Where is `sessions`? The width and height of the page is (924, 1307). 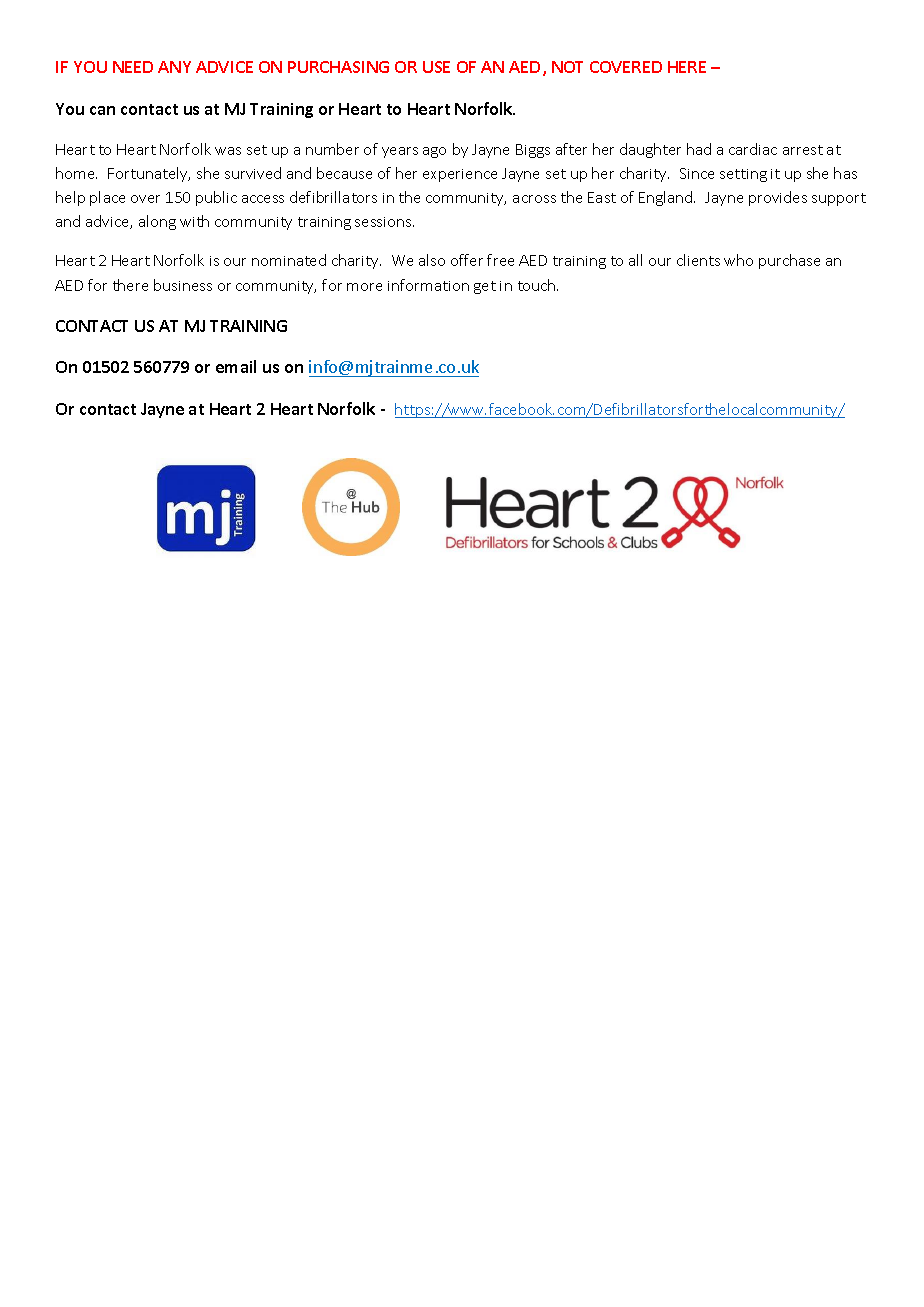
sessions is located at coordinates (384, 222).
